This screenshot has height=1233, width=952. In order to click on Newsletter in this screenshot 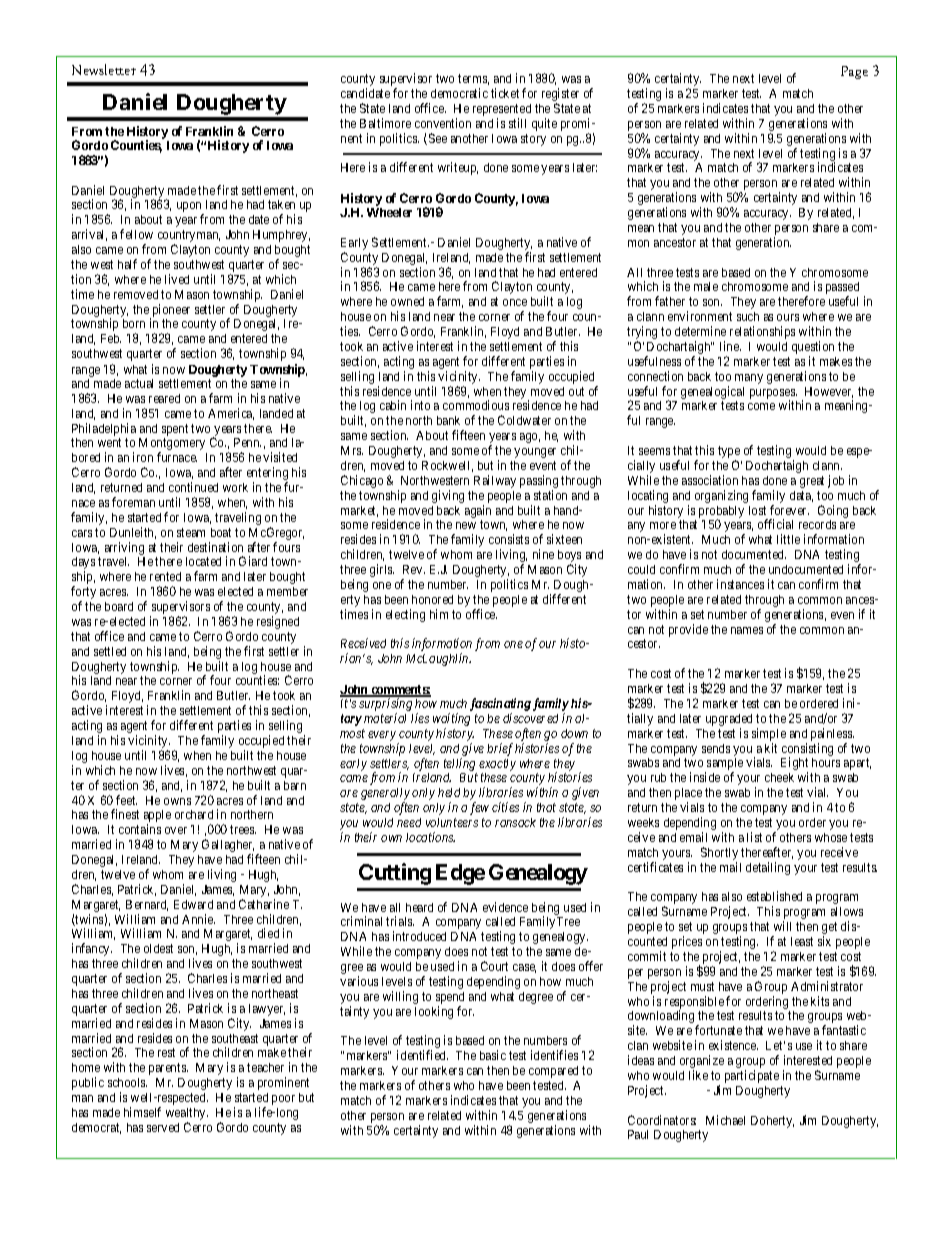, I will do `click(104, 69)`.
